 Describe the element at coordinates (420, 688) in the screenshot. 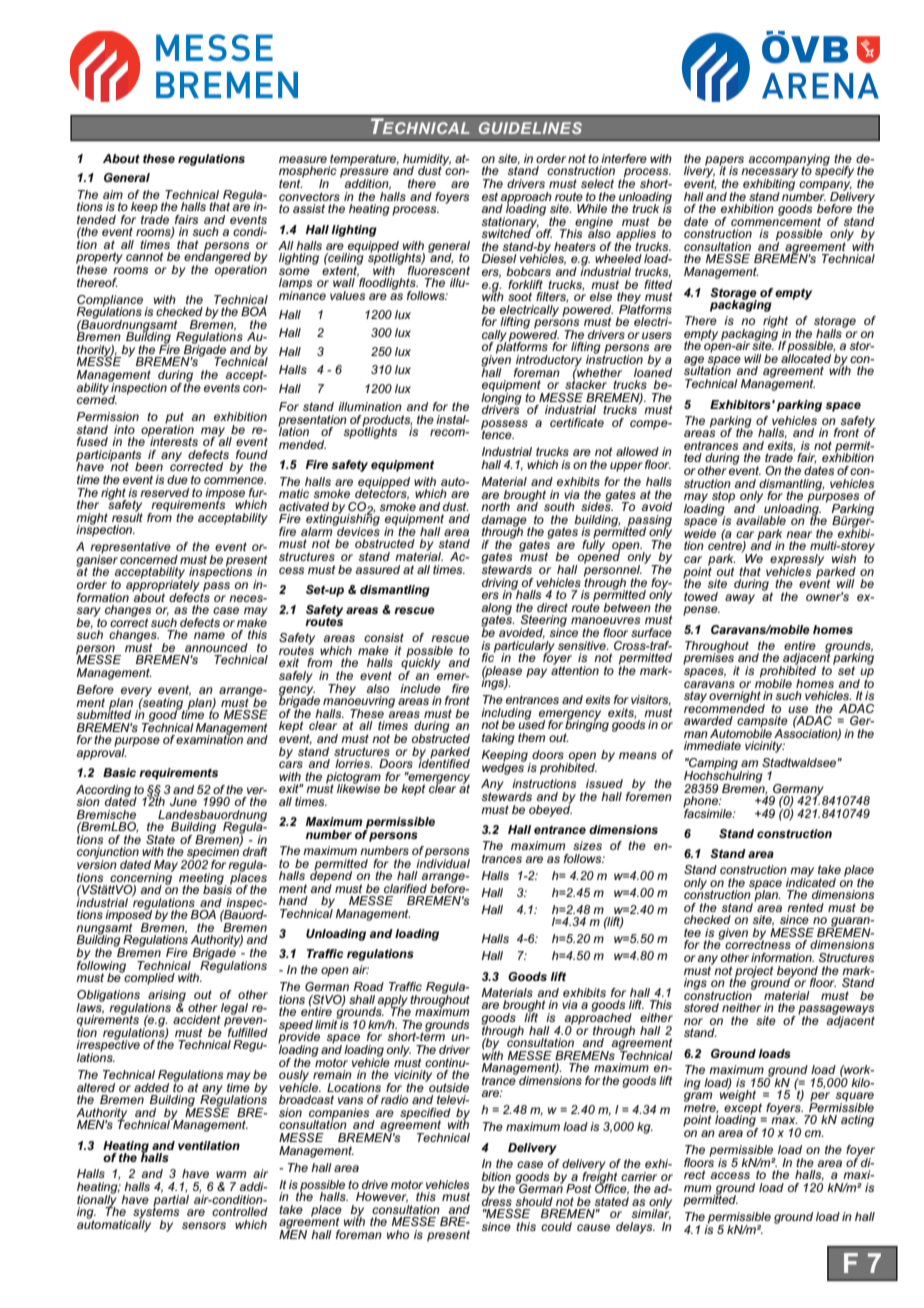

I see `include` at that location.
